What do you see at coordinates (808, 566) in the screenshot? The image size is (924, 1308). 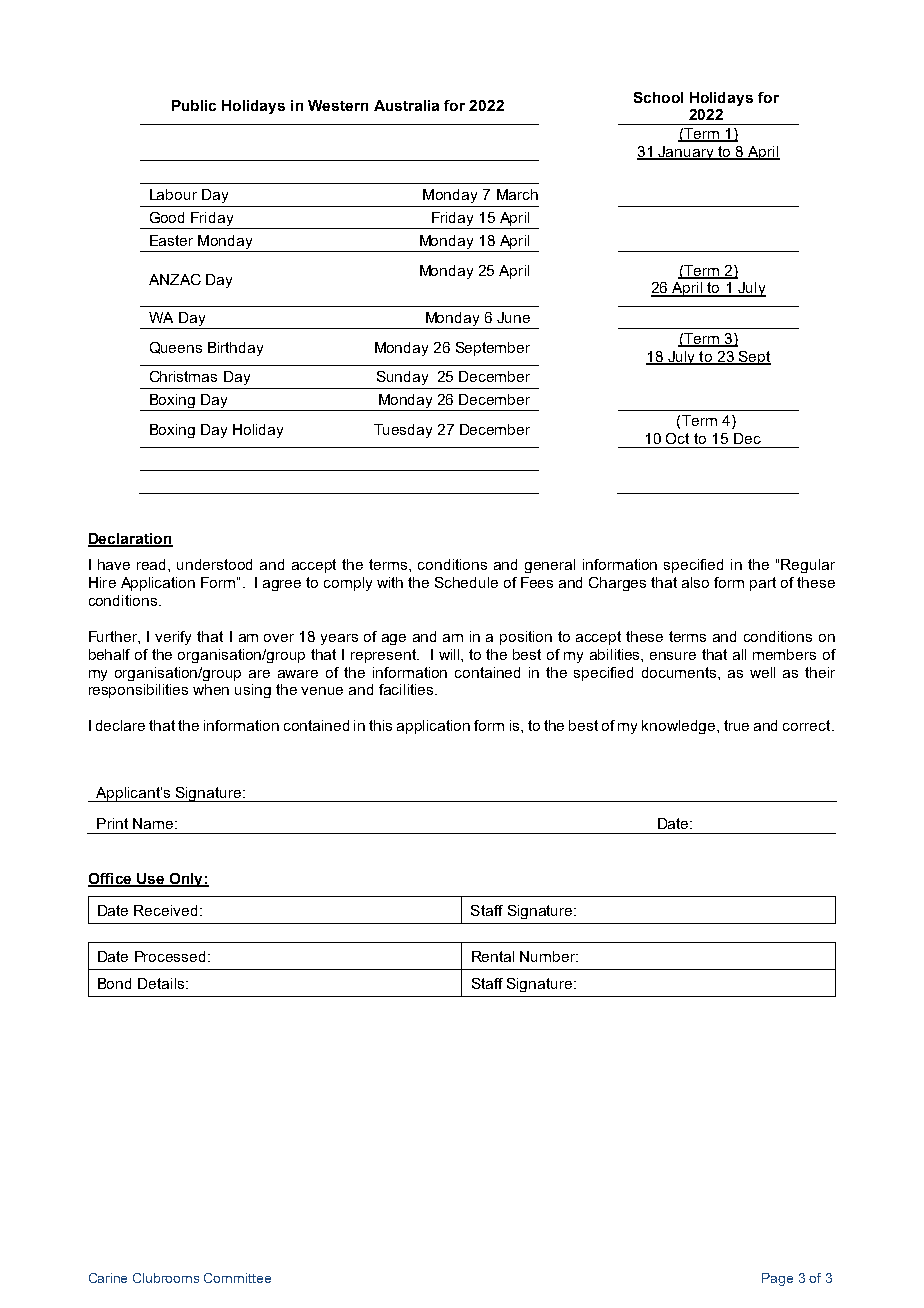 I see `Regular` at bounding box center [808, 566].
